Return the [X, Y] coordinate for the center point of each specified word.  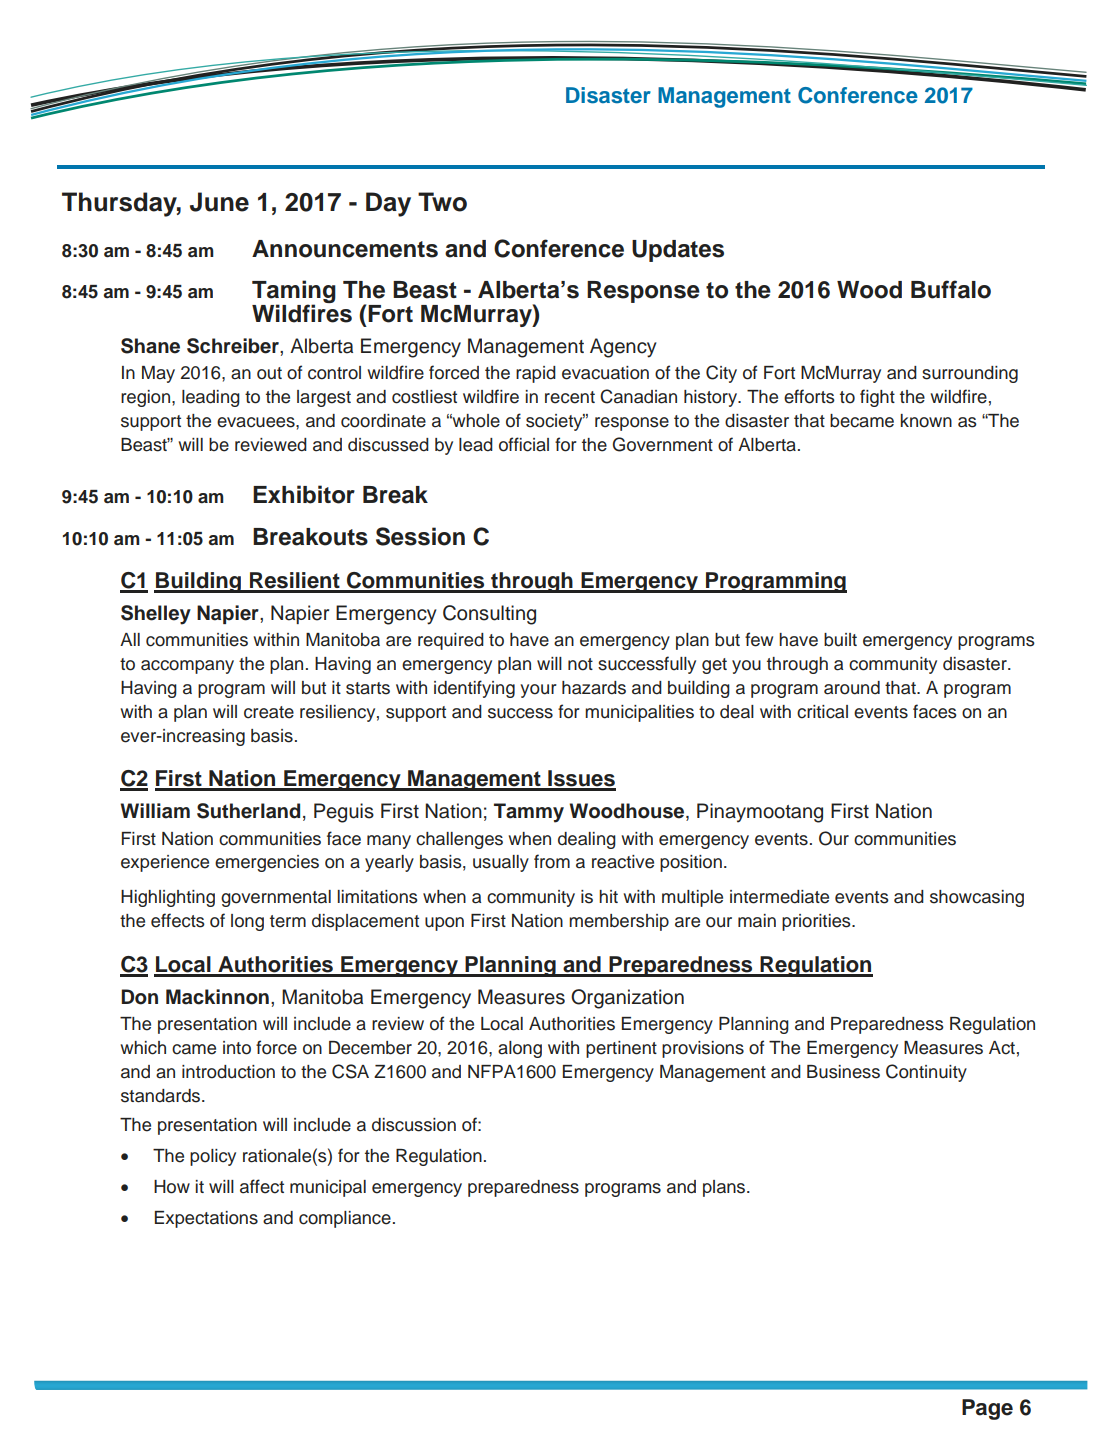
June [219, 202]
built [840, 640]
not [580, 664]
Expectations [206, 1219]
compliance [345, 1219]
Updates [678, 251]
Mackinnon [217, 997]
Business [843, 1072]
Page [987, 1409]
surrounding [970, 374]
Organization [627, 999]
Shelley [156, 615]
